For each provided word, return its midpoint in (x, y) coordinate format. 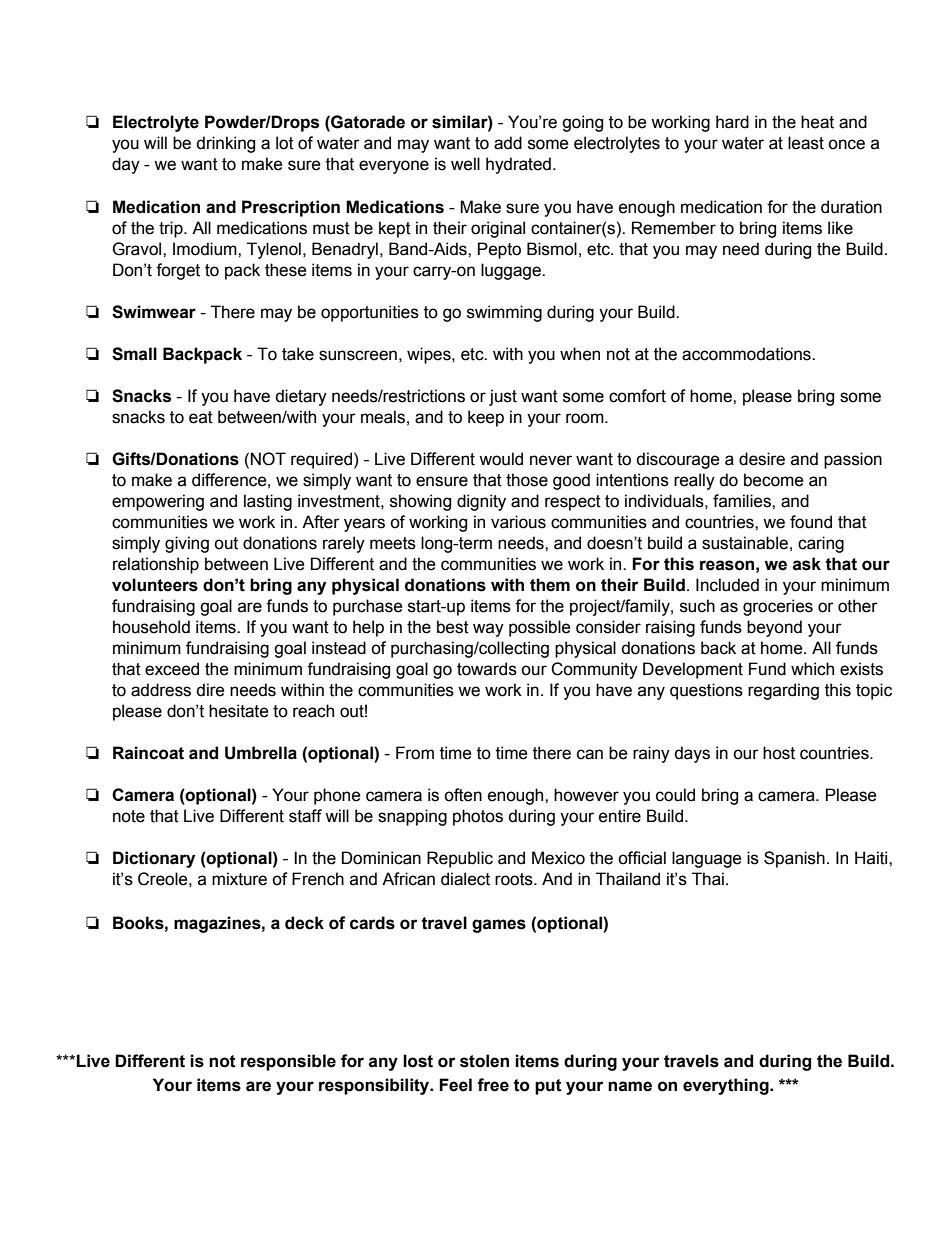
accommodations (747, 354)
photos (478, 817)
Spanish (794, 859)
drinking (225, 144)
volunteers (155, 585)
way (488, 630)
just (503, 397)
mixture (239, 879)
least (806, 143)
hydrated (518, 165)
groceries (778, 607)
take (298, 354)
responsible (288, 1062)
